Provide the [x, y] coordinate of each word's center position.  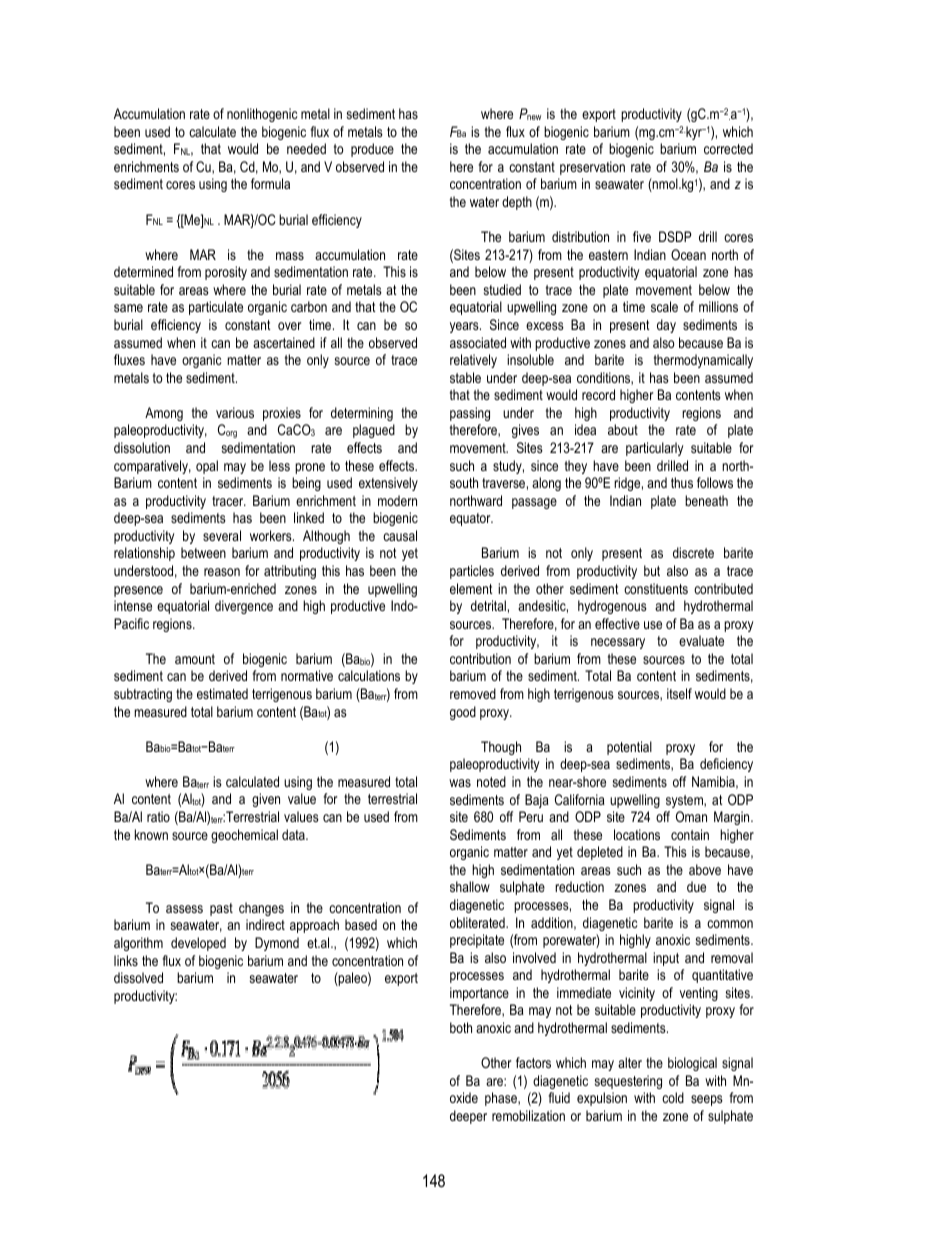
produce [372, 150]
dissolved [138, 977]
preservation [592, 168]
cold [673, 1097]
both [461, 1027]
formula [270, 183]
